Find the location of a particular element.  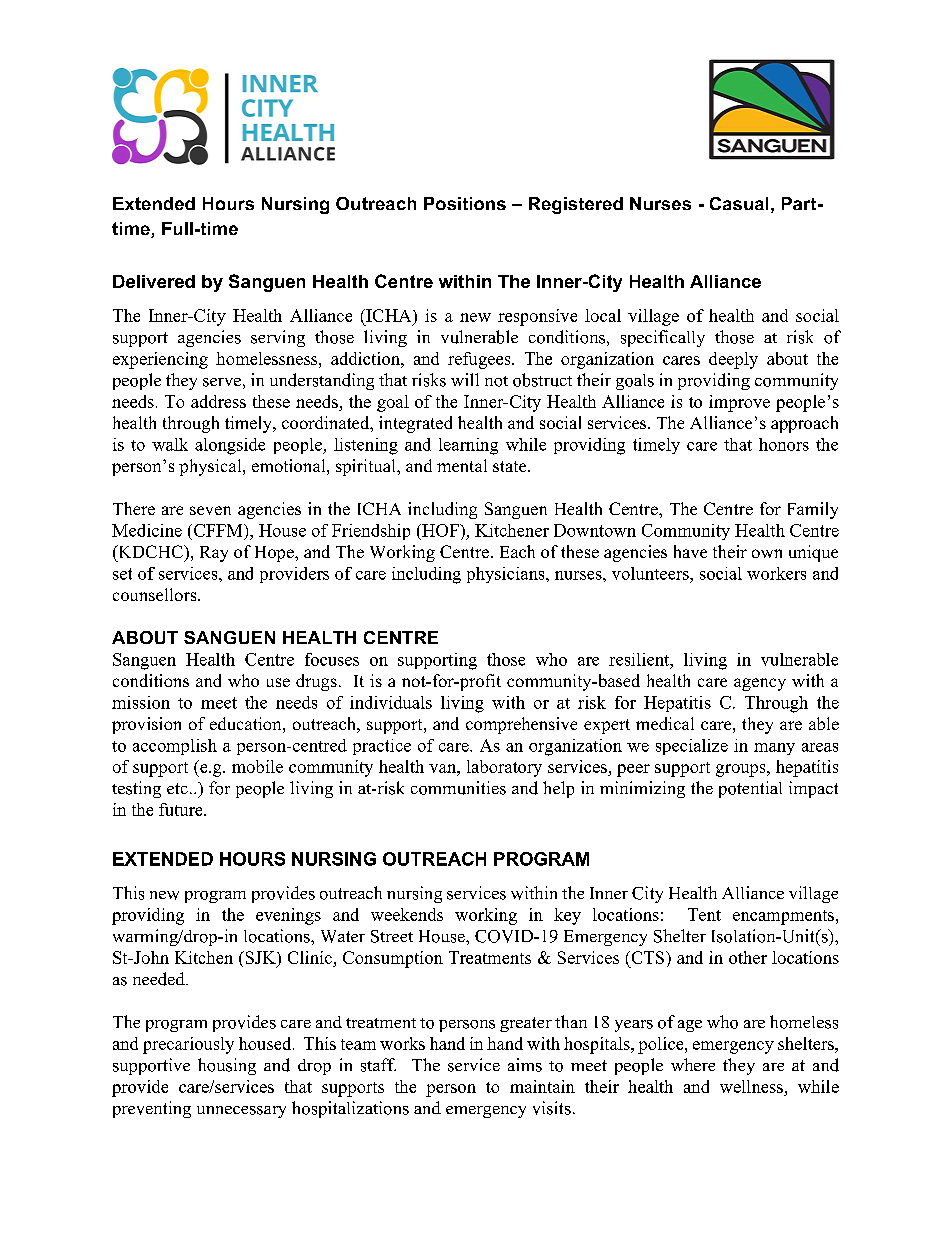

individuals is located at coordinates (391, 702).
